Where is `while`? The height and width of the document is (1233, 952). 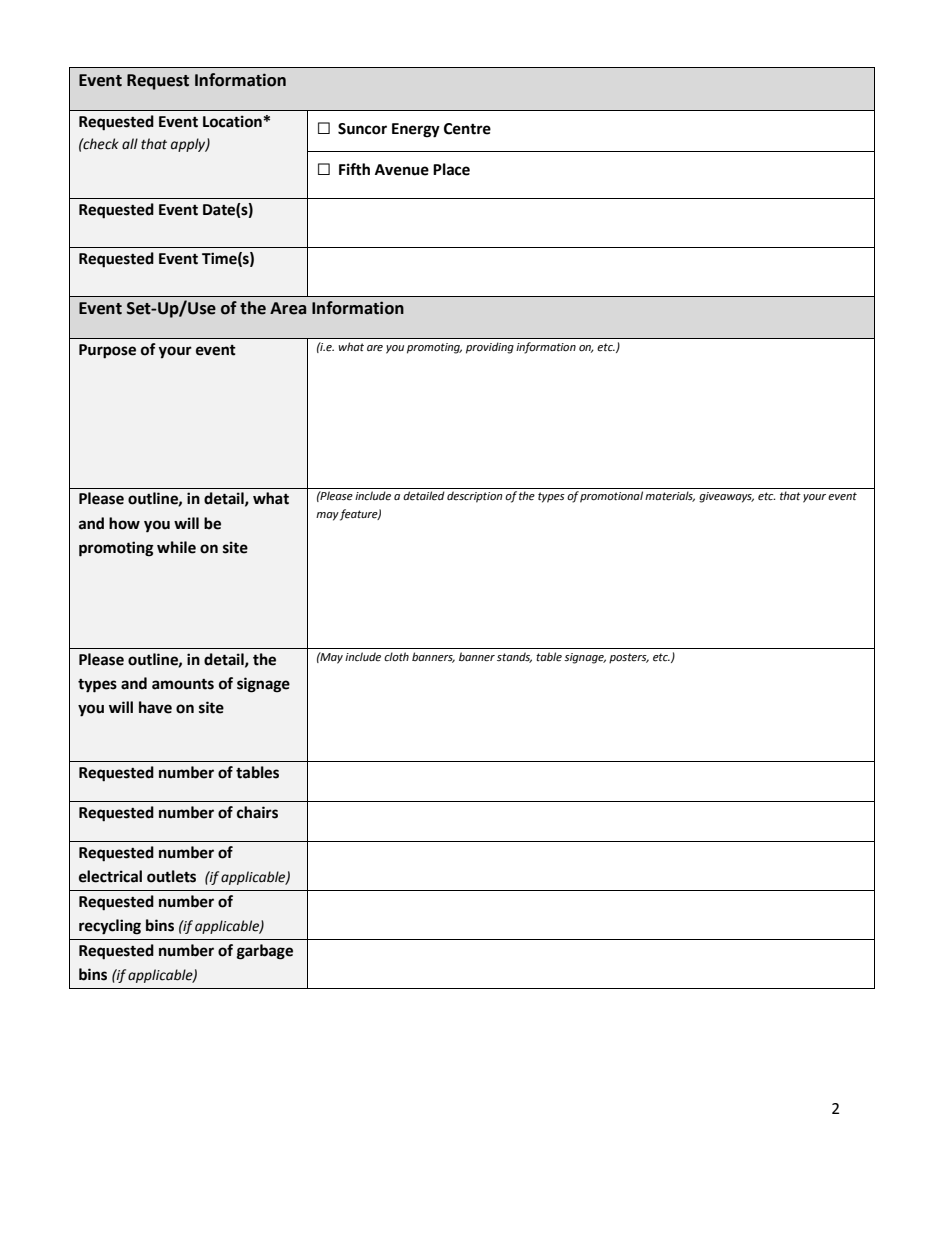
while is located at coordinates (176, 547).
